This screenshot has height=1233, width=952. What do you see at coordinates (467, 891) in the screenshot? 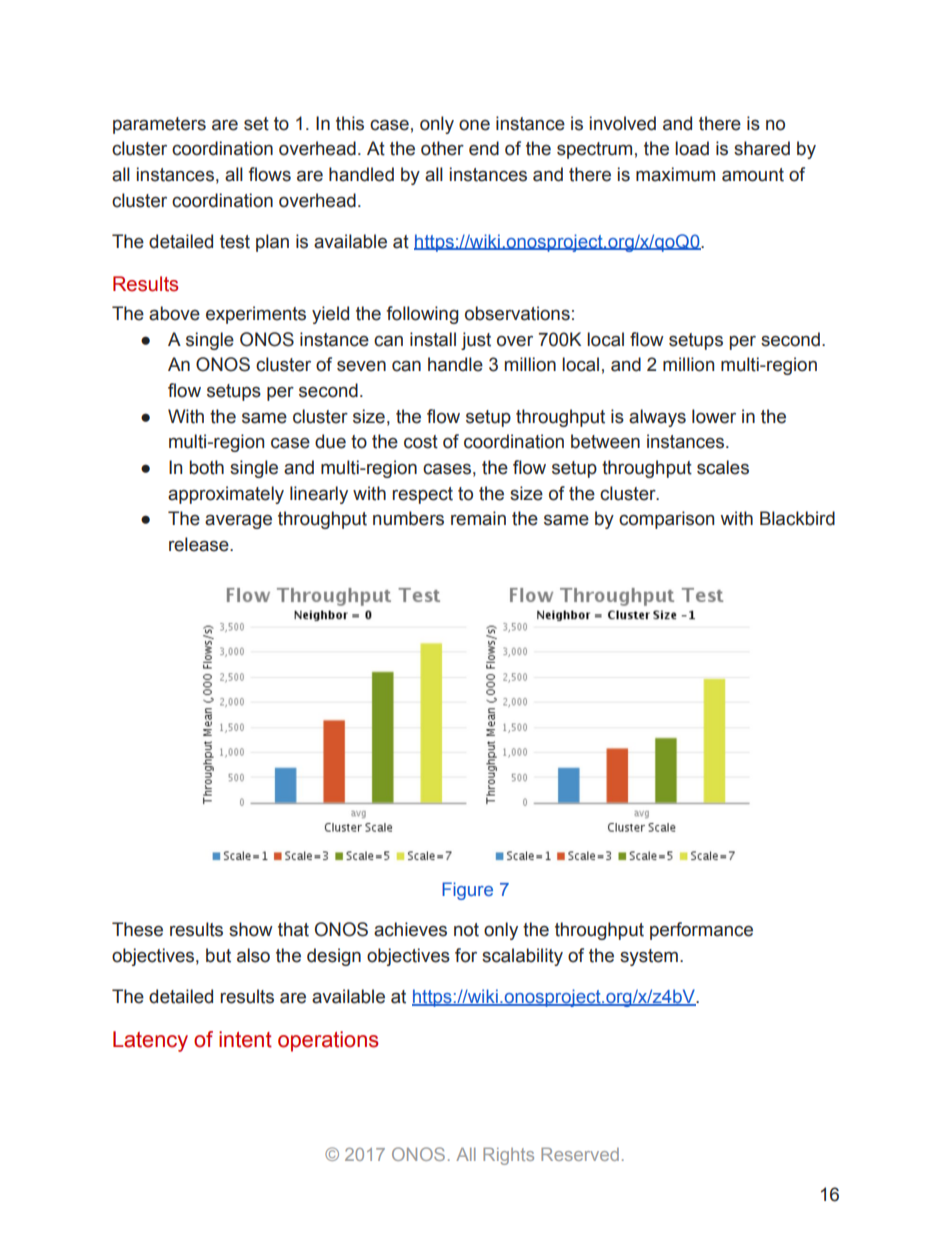
I see `Figure` at bounding box center [467, 891].
